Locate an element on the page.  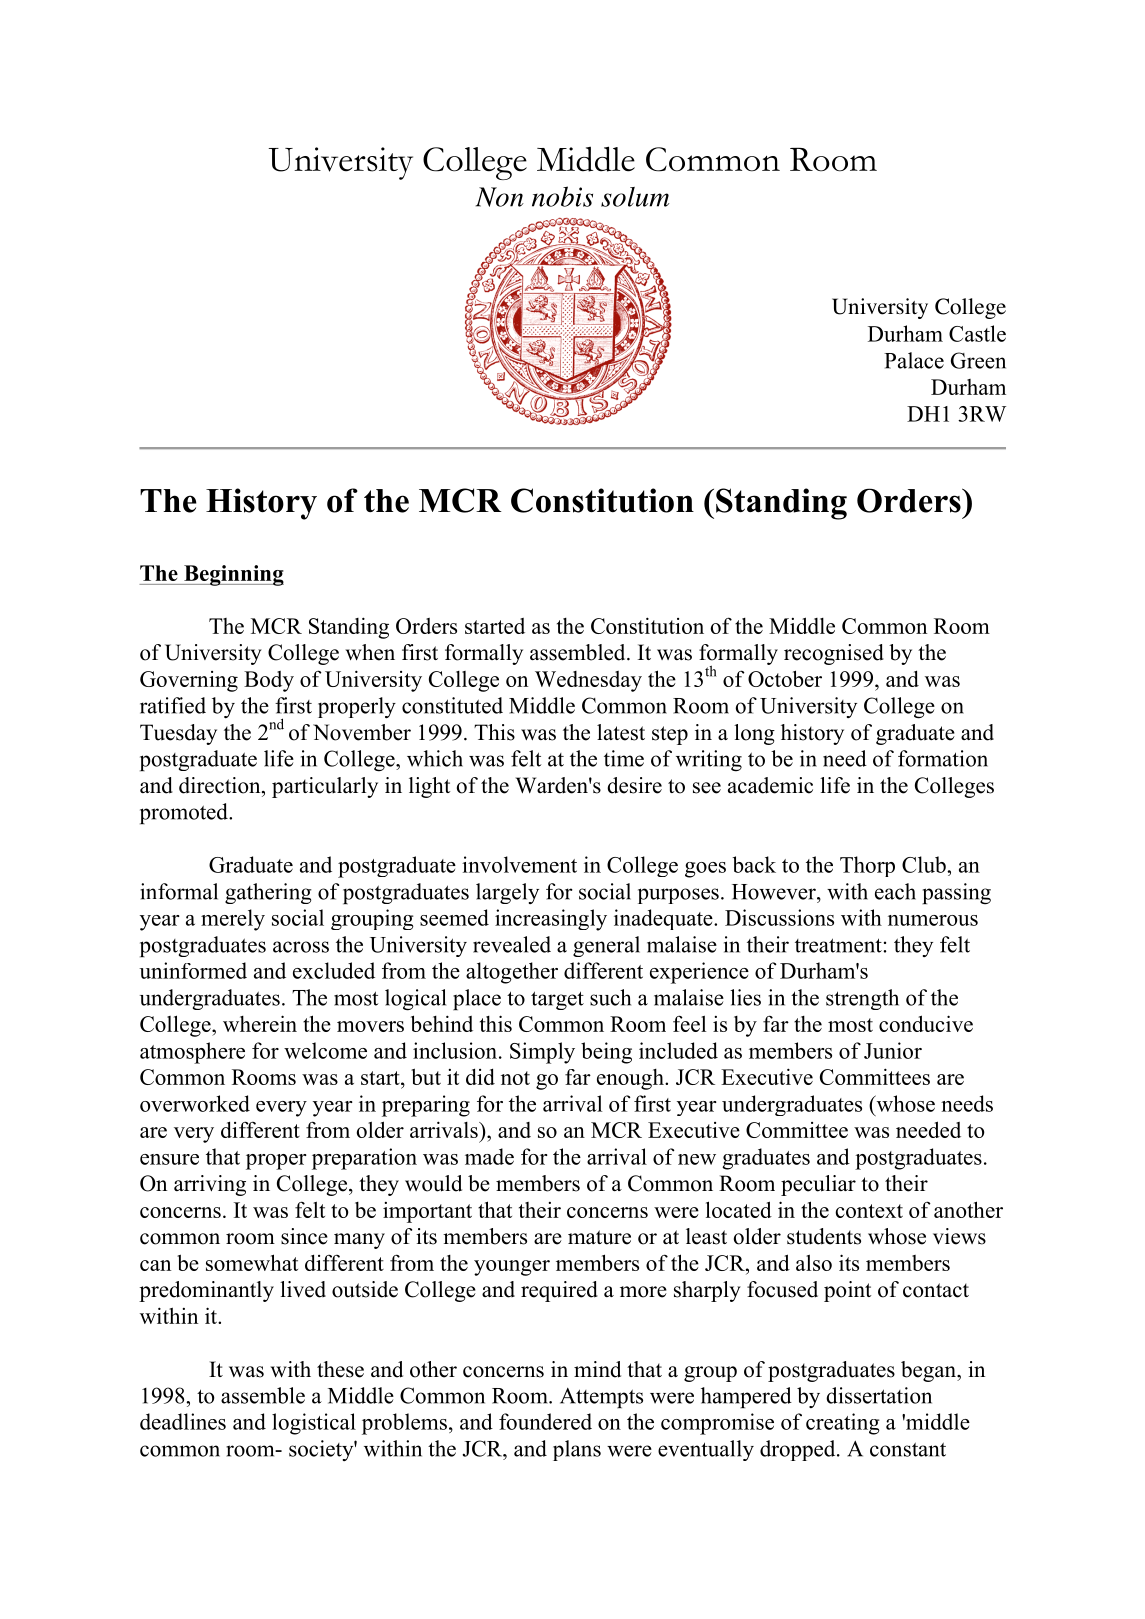
Thorp is located at coordinates (867, 866).
